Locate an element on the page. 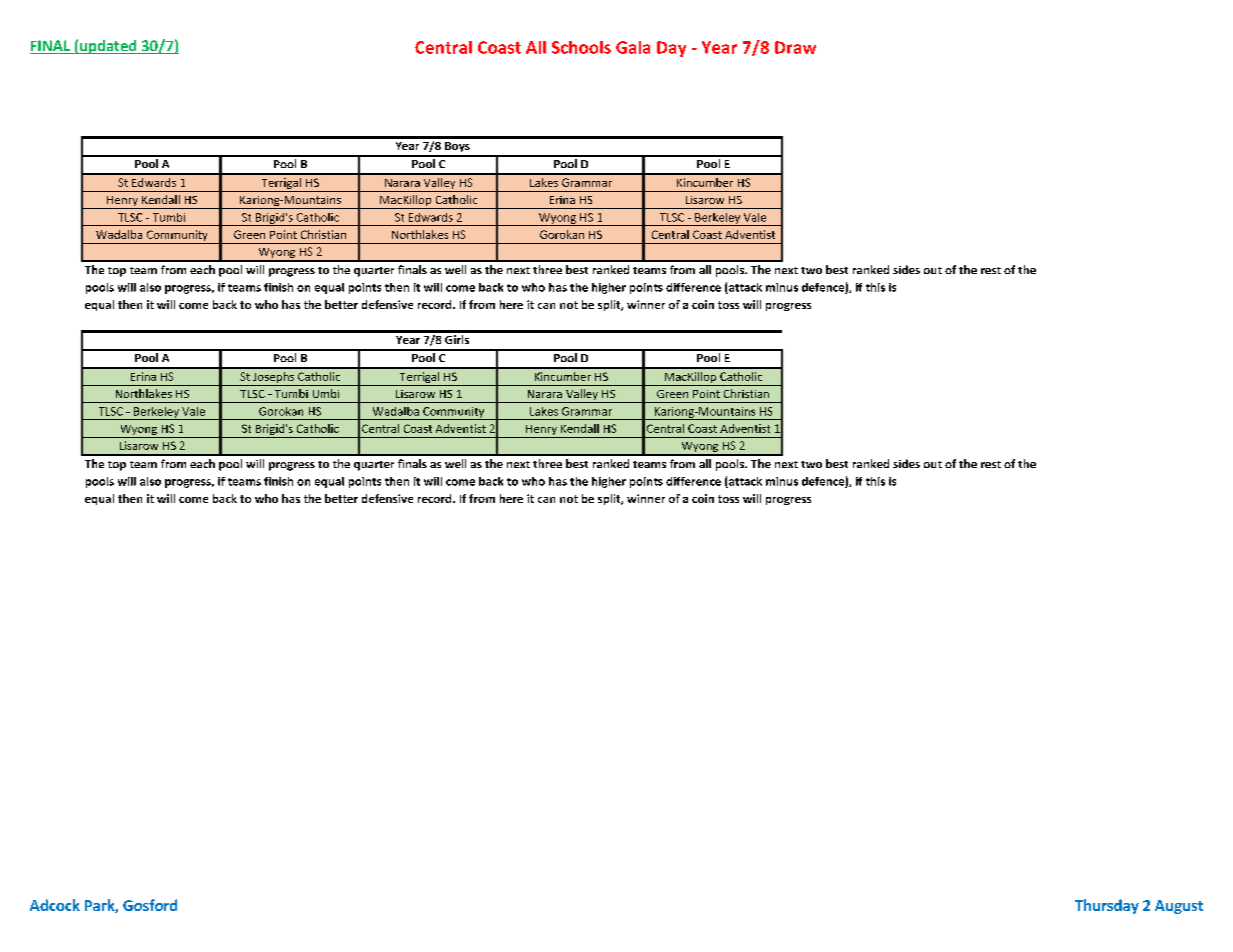 Image resolution: width=1233 pixels, height=952 pixels. Gala is located at coordinates (633, 47).
